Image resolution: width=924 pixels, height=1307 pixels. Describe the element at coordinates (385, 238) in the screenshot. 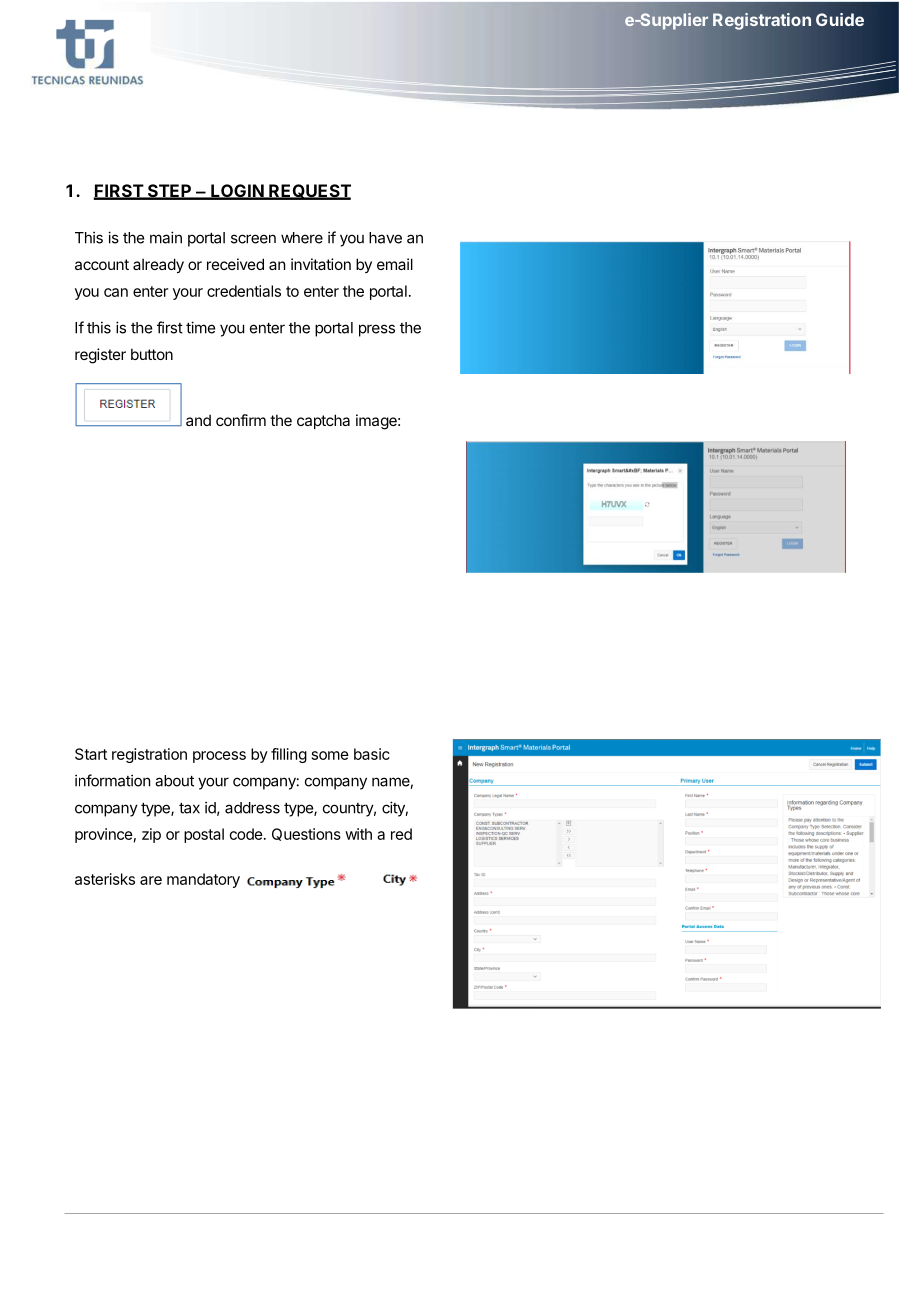

I see `have` at that location.
